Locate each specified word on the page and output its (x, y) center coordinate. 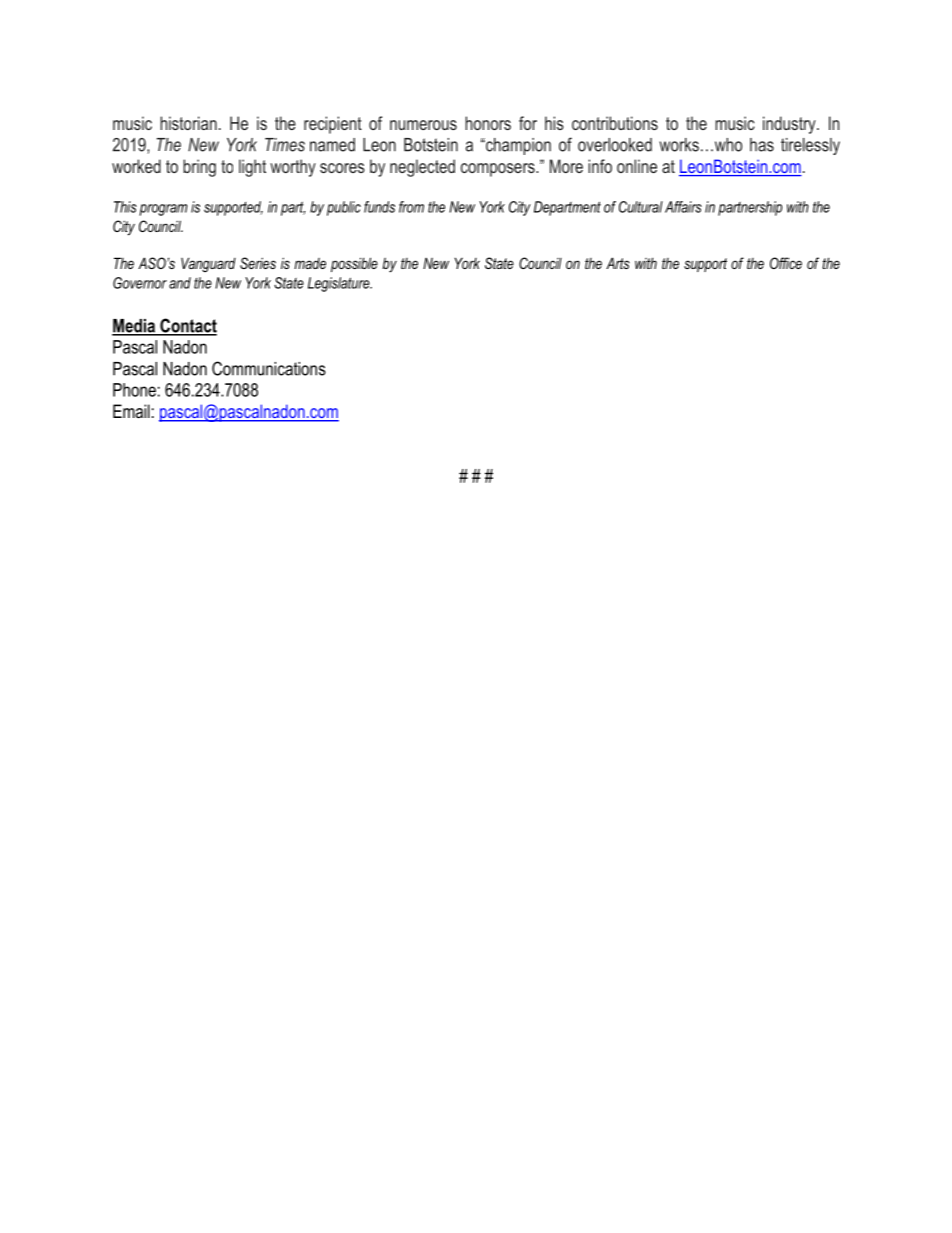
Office (786, 263)
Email (131, 411)
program (163, 210)
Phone (134, 390)
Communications (269, 368)
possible (354, 264)
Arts (618, 263)
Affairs (683, 207)
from (411, 207)
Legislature (340, 284)
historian (188, 123)
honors (488, 123)
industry (790, 125)
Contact (187, 326)
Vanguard (208, 264)
